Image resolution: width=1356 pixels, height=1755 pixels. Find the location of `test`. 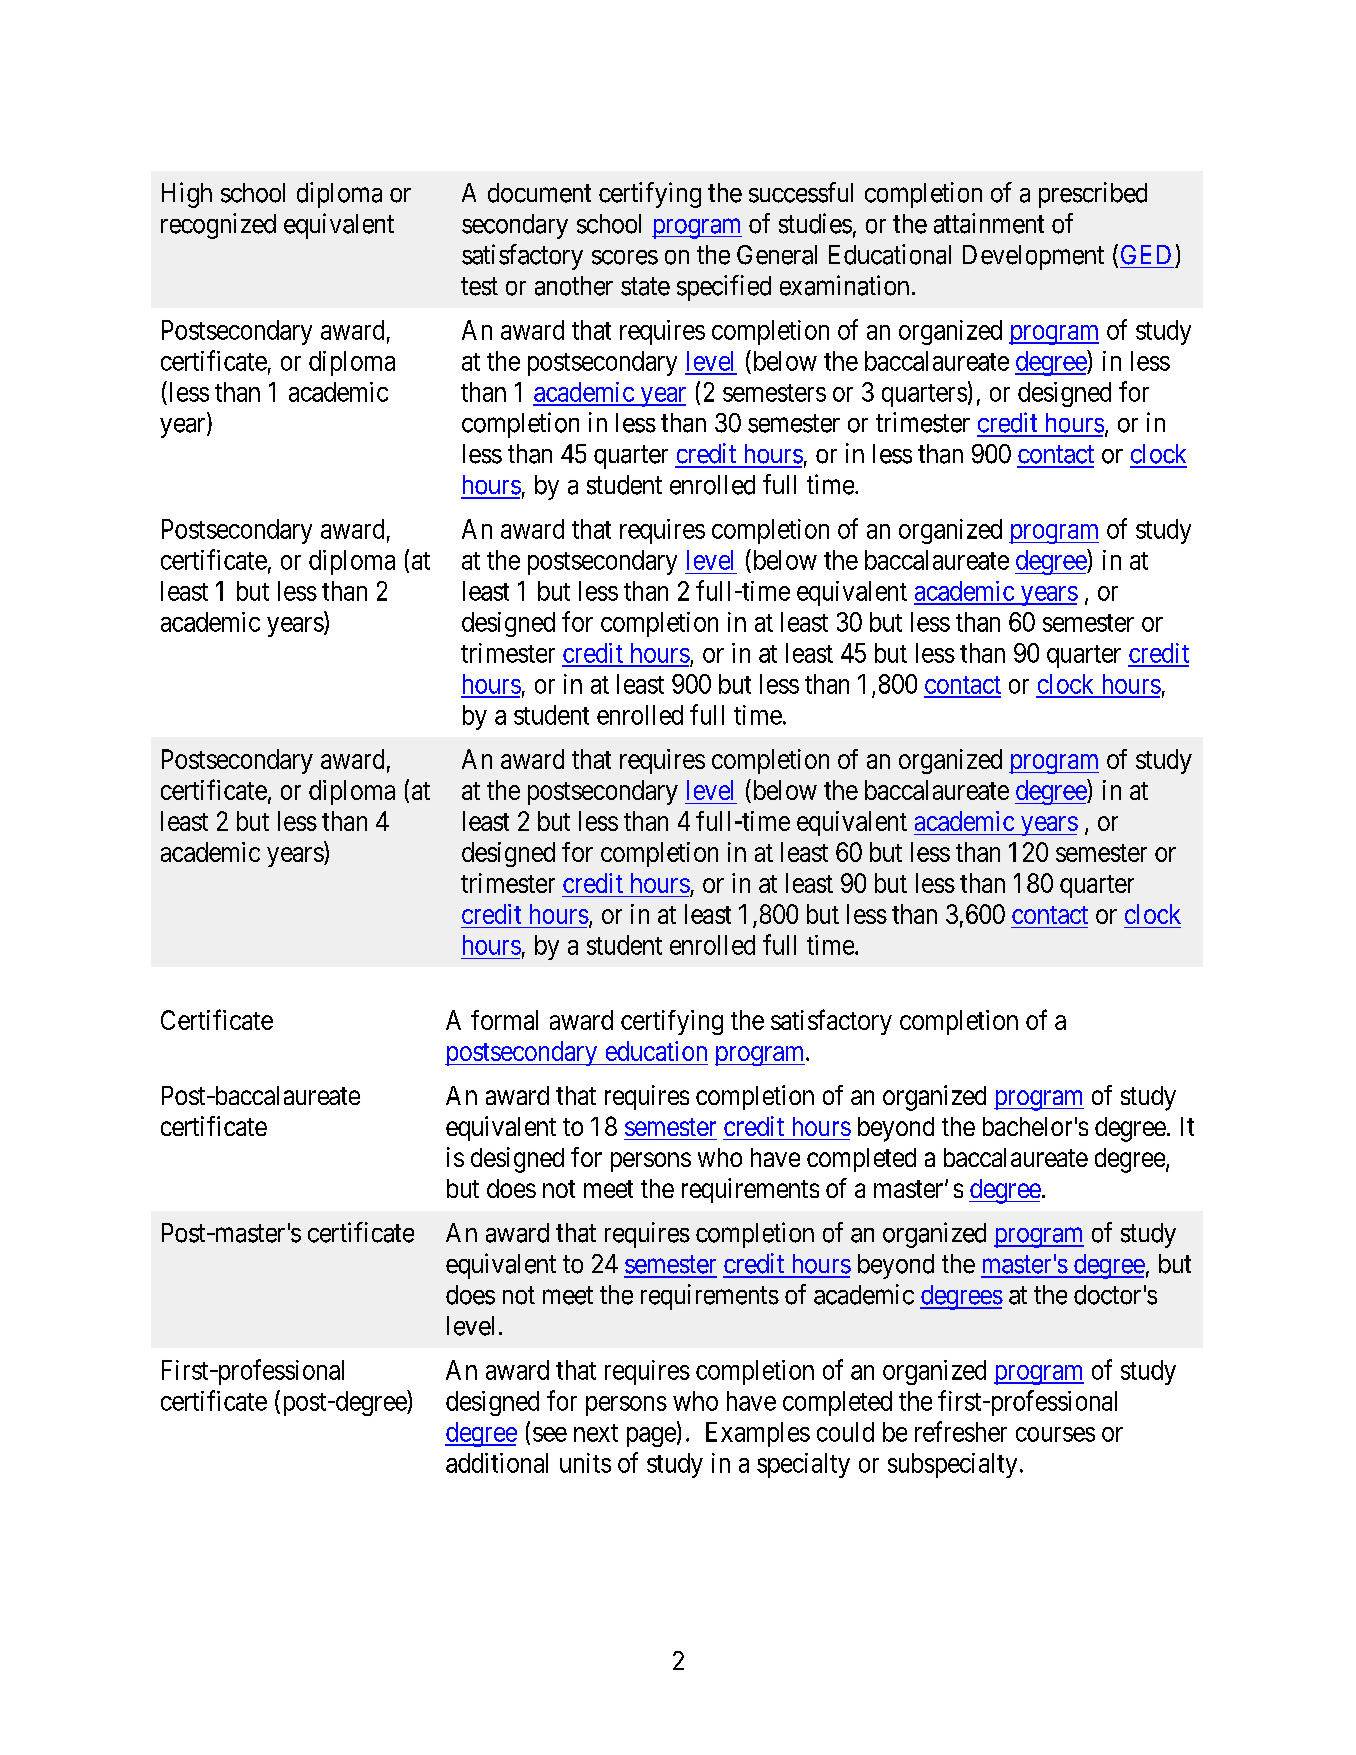

test is located at coordinates (479, 286).
